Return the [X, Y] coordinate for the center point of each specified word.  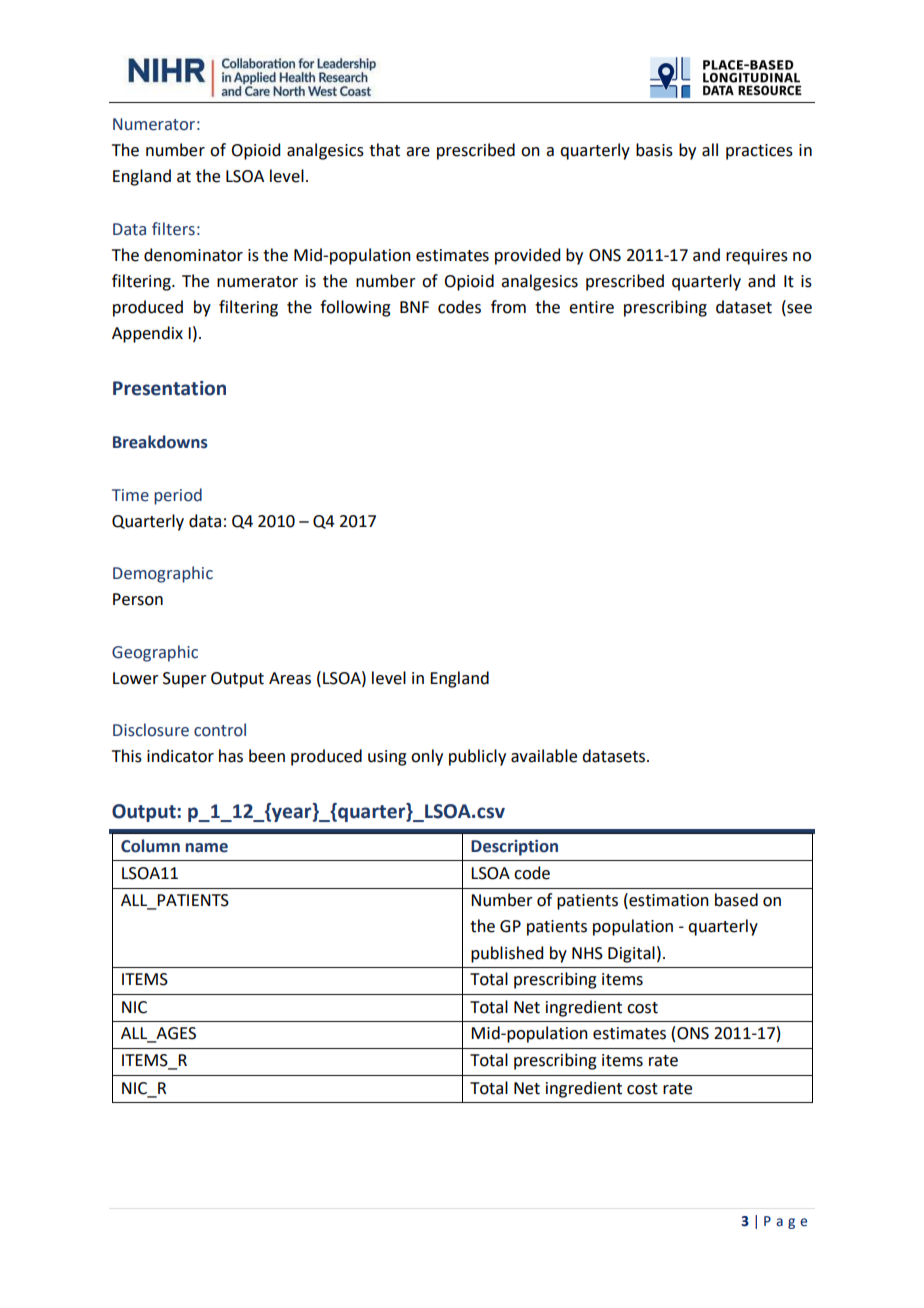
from [508, 307]
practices [759, 152]
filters [173, 229]
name [207, 848]
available [544, 756]
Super [185, 680]
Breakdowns [160, 442]
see [798, 310]
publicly [477, 757]
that [384, 150]
